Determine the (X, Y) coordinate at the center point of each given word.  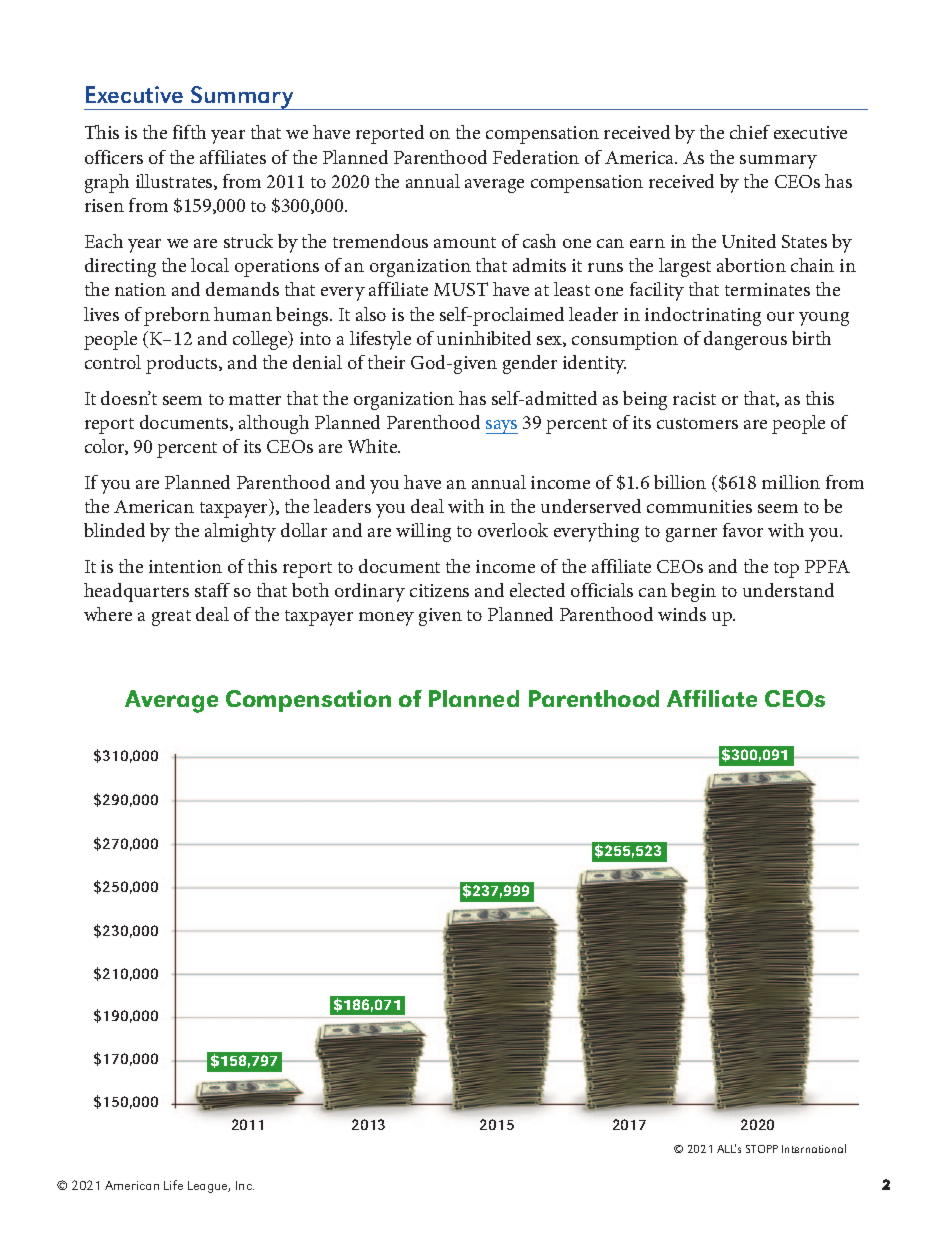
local (210, 265)
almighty (240, 532)
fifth (189, 132)
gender (530, 364)
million (791, 482)
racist (694, 398)
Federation (536, 157)
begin (693, 592)
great (171, 618)
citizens (439, 590)
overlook (513, 530)
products (183, 364)
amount (465, 242)
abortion (751, 265)
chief (750, 132)
